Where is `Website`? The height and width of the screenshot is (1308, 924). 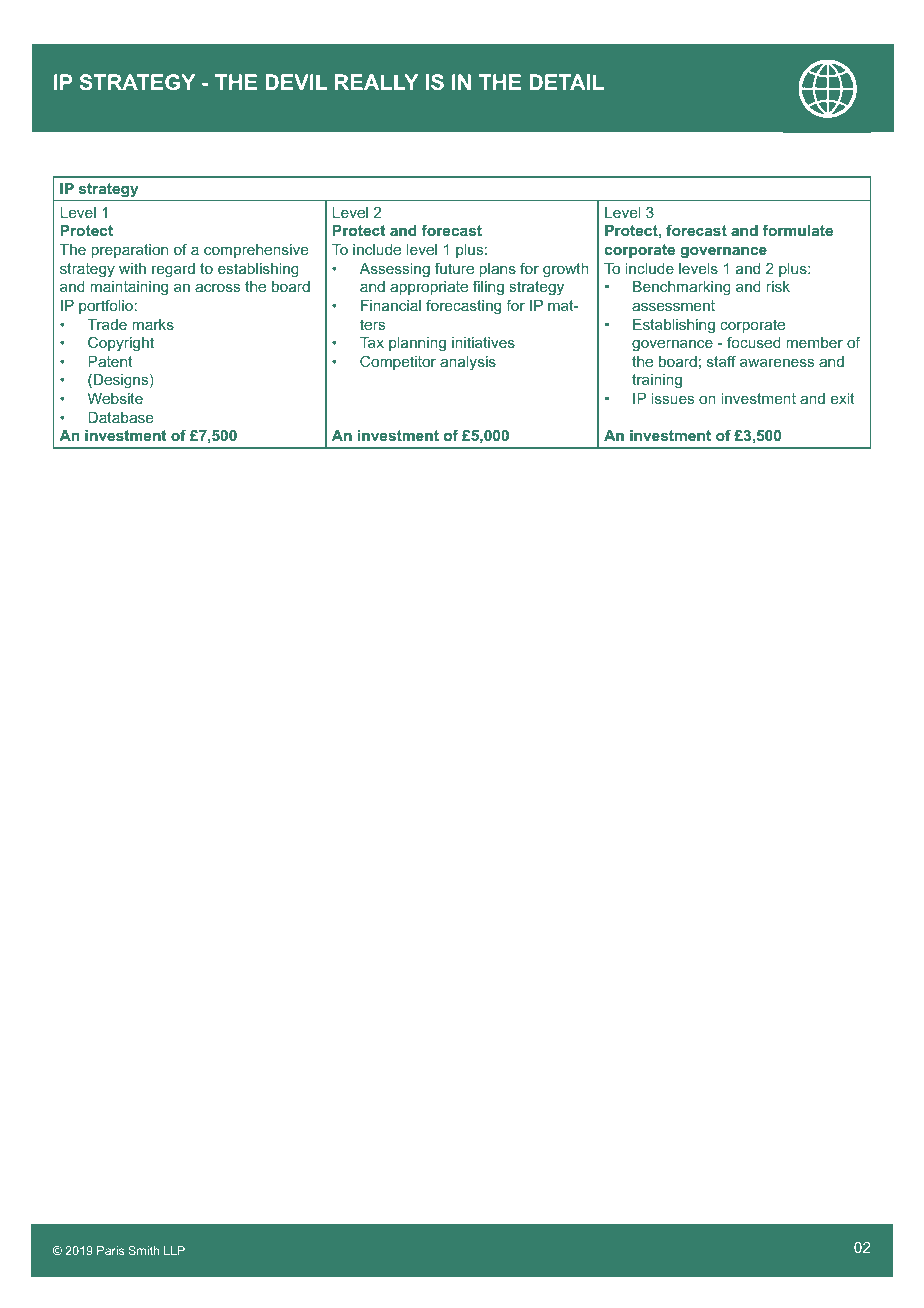
Website is located at coordinates (115, 398).
